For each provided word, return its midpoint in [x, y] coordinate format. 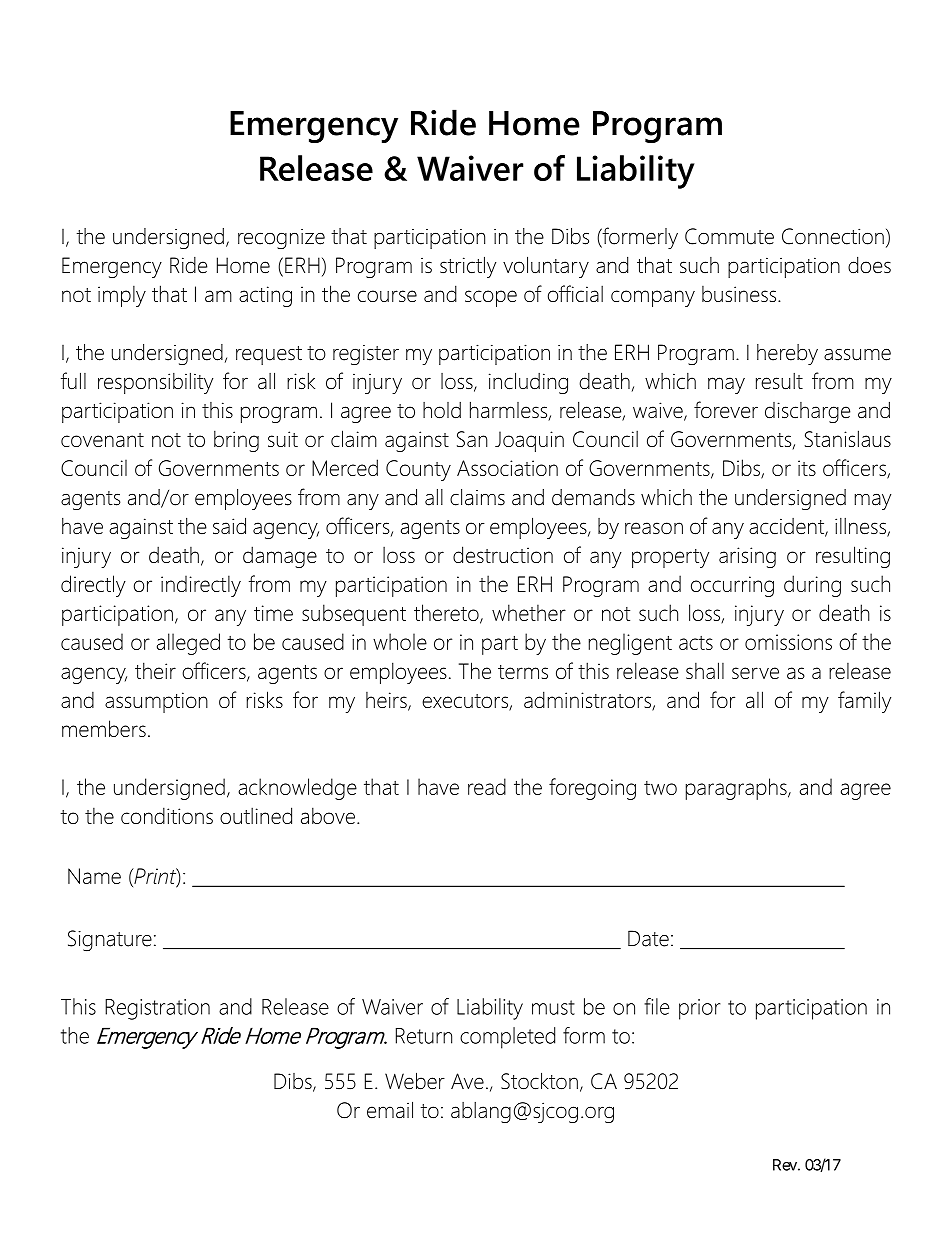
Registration [157, 1009]
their [155, 670]
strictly [468, 267]
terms [523, 672]
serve [755, 673]
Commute [729, 236]
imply [122, 296]
